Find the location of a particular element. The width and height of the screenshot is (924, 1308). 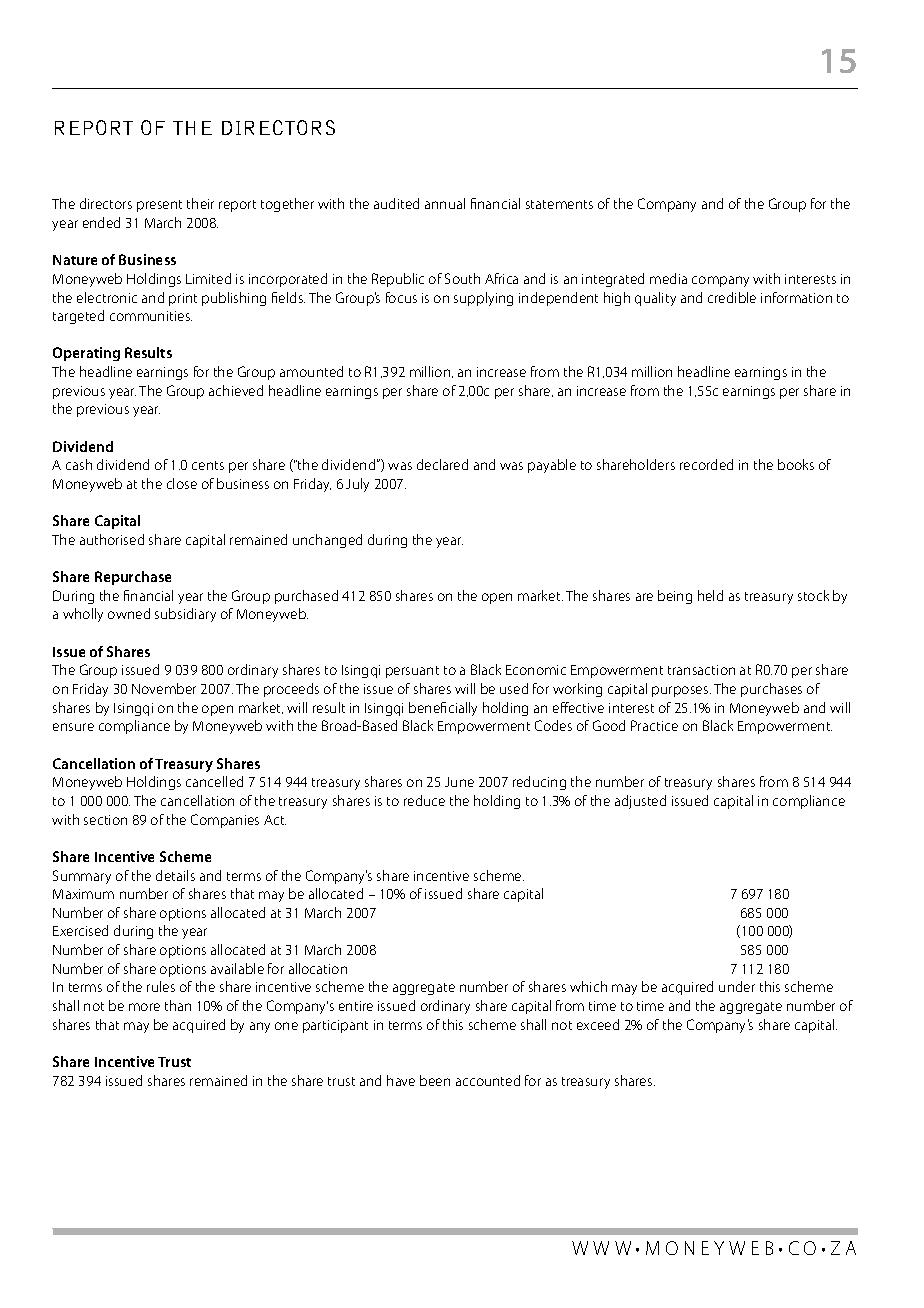

media is located at coordinates (668, 278).
